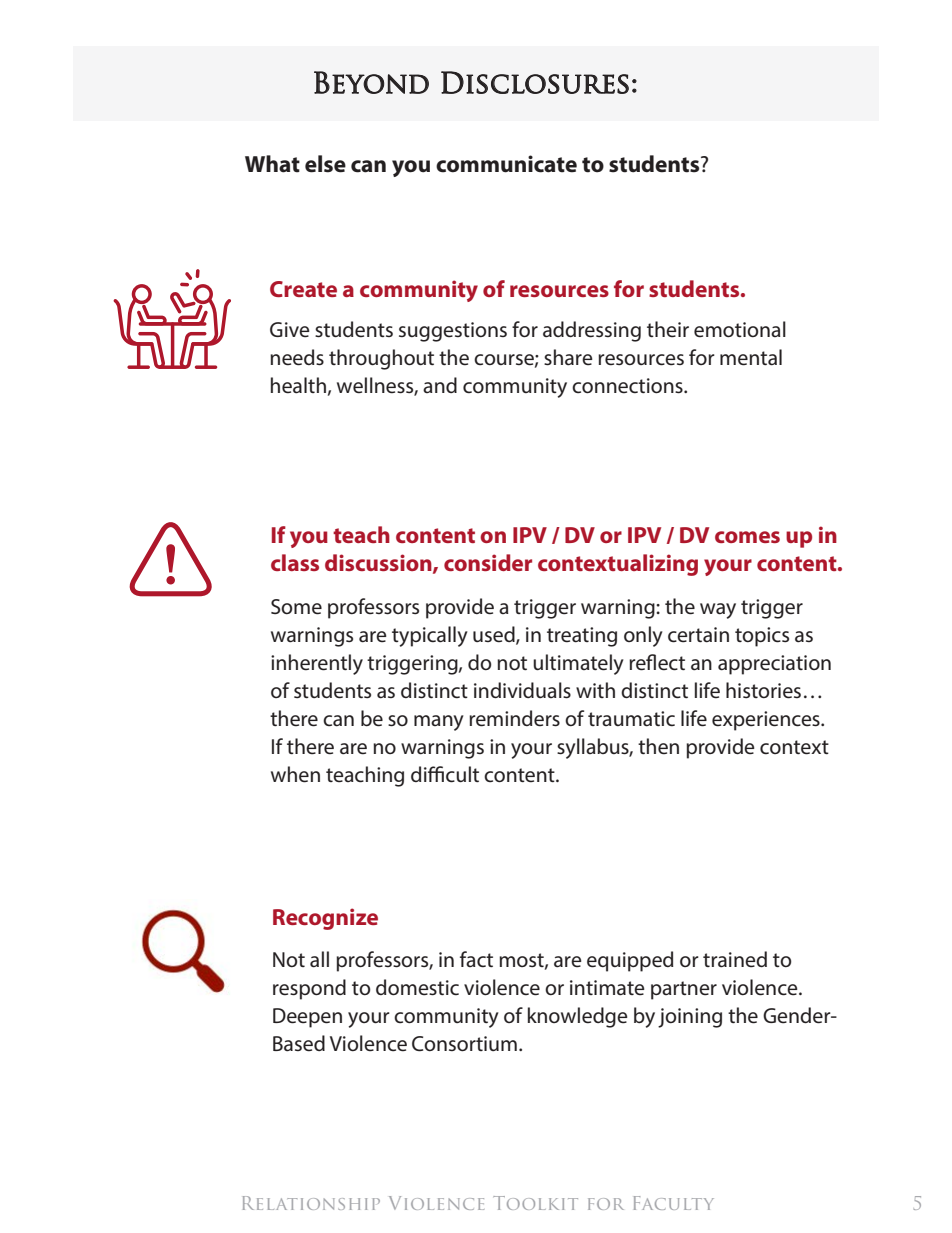 This document has height=1233, width=952. What do you see at coordinates (325, 919) in the document?
I see `Recognize` at bounding box center [325, 919].
